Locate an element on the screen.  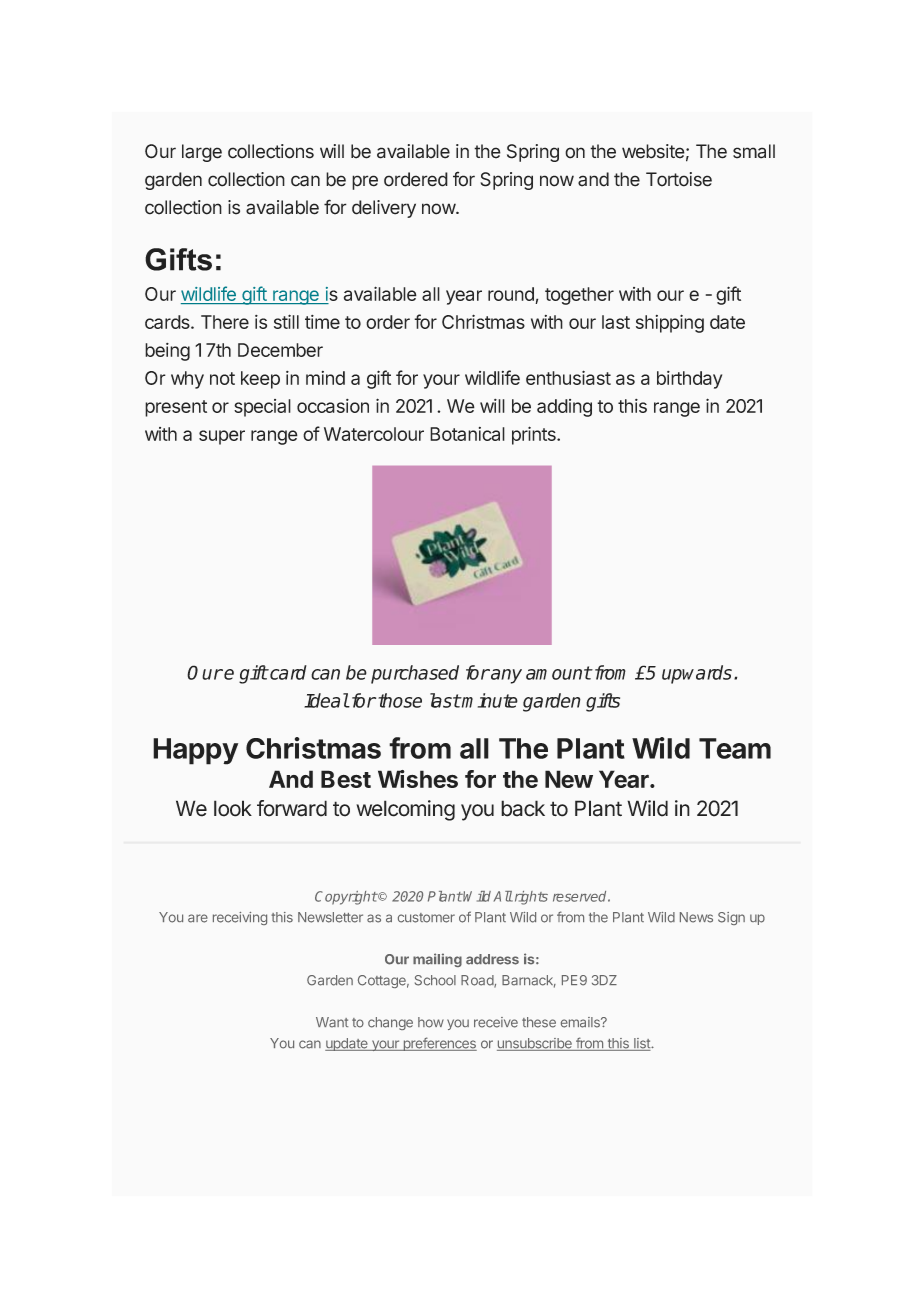
list is located at coordinates (642, 1044).
